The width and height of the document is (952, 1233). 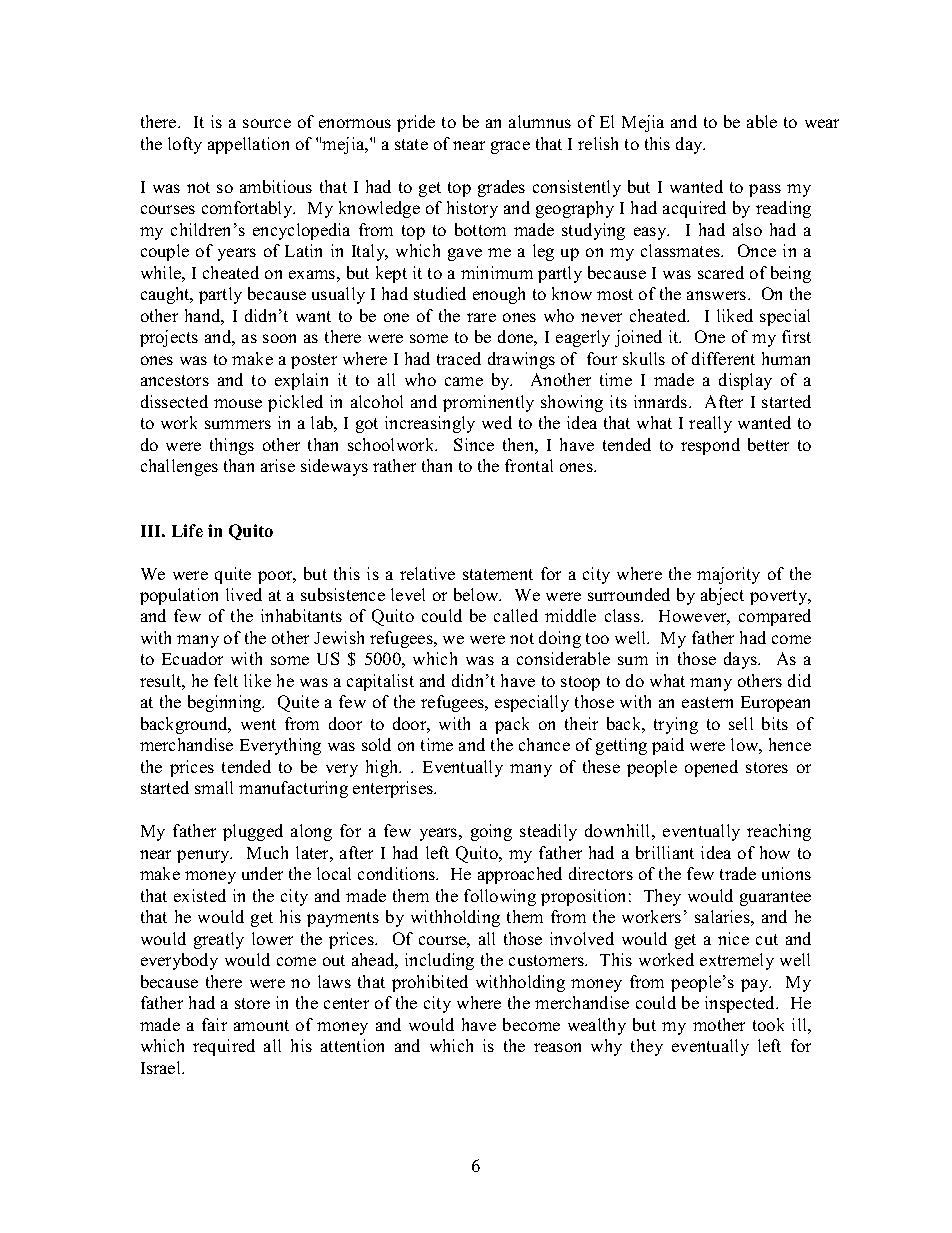 I want to click on abject, so click(x=722, y=596).
